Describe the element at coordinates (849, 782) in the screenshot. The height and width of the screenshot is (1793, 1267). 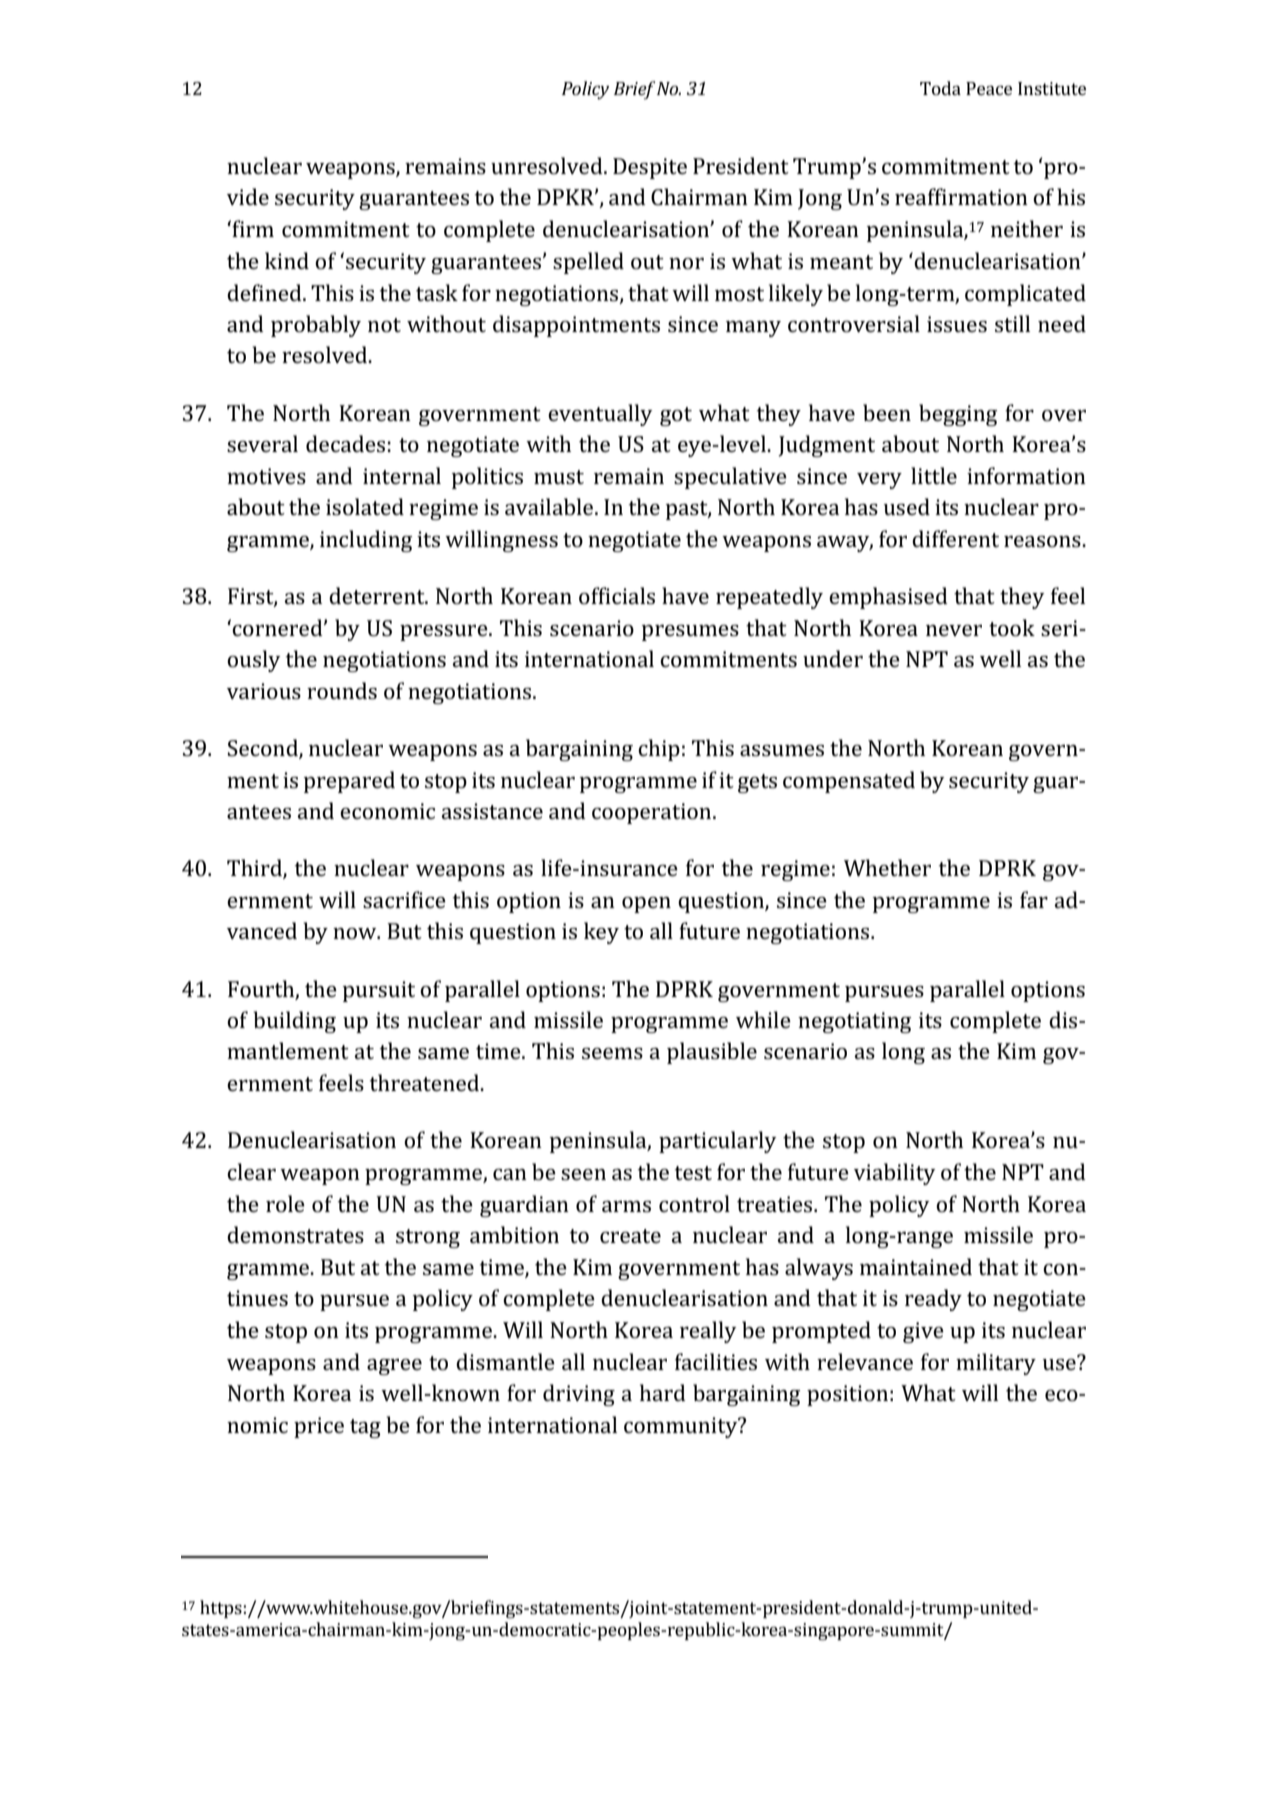
I see `compensated` at that location.
